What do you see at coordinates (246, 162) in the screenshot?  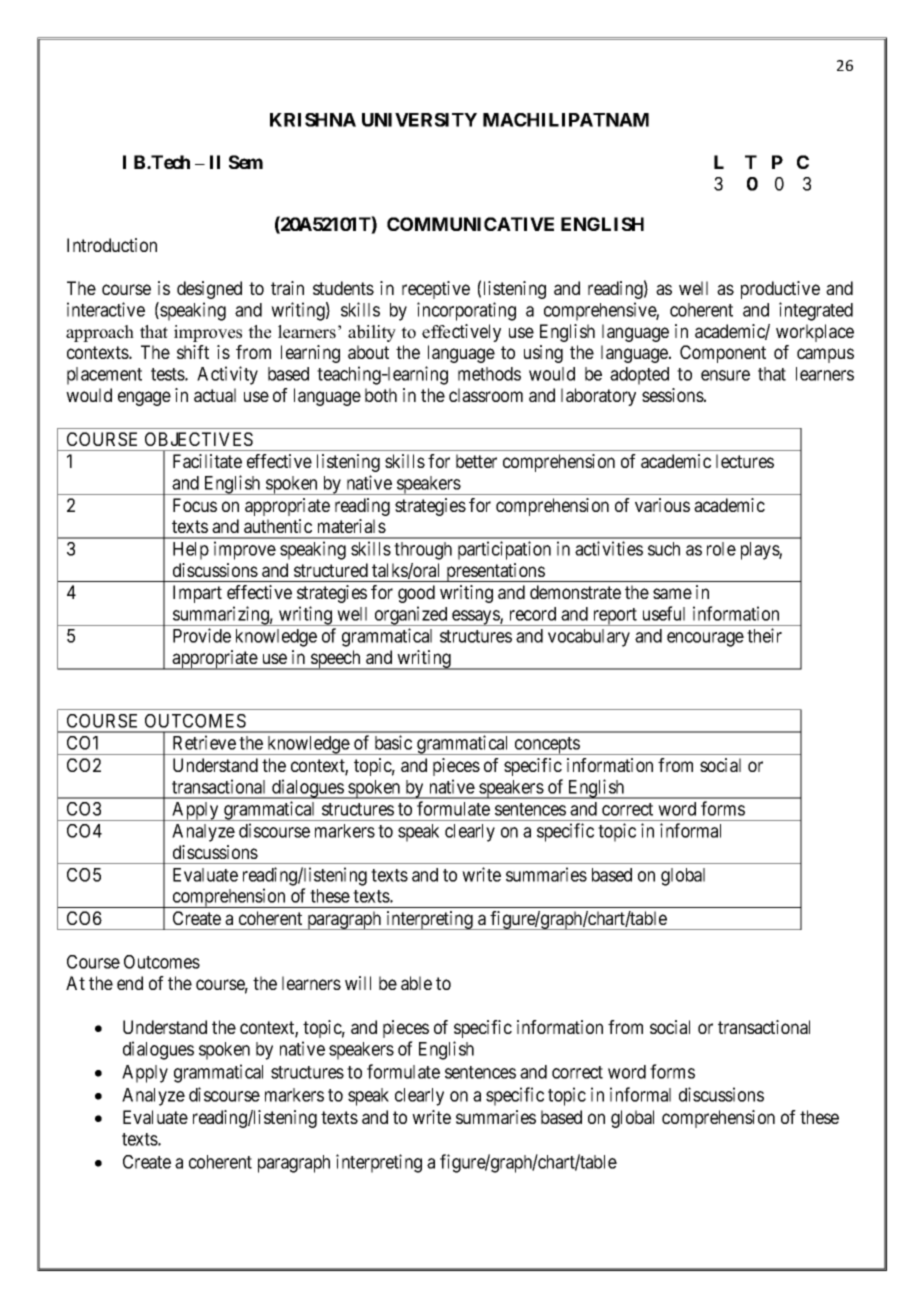 I see `Sem` at bounding box center [246, 162].
